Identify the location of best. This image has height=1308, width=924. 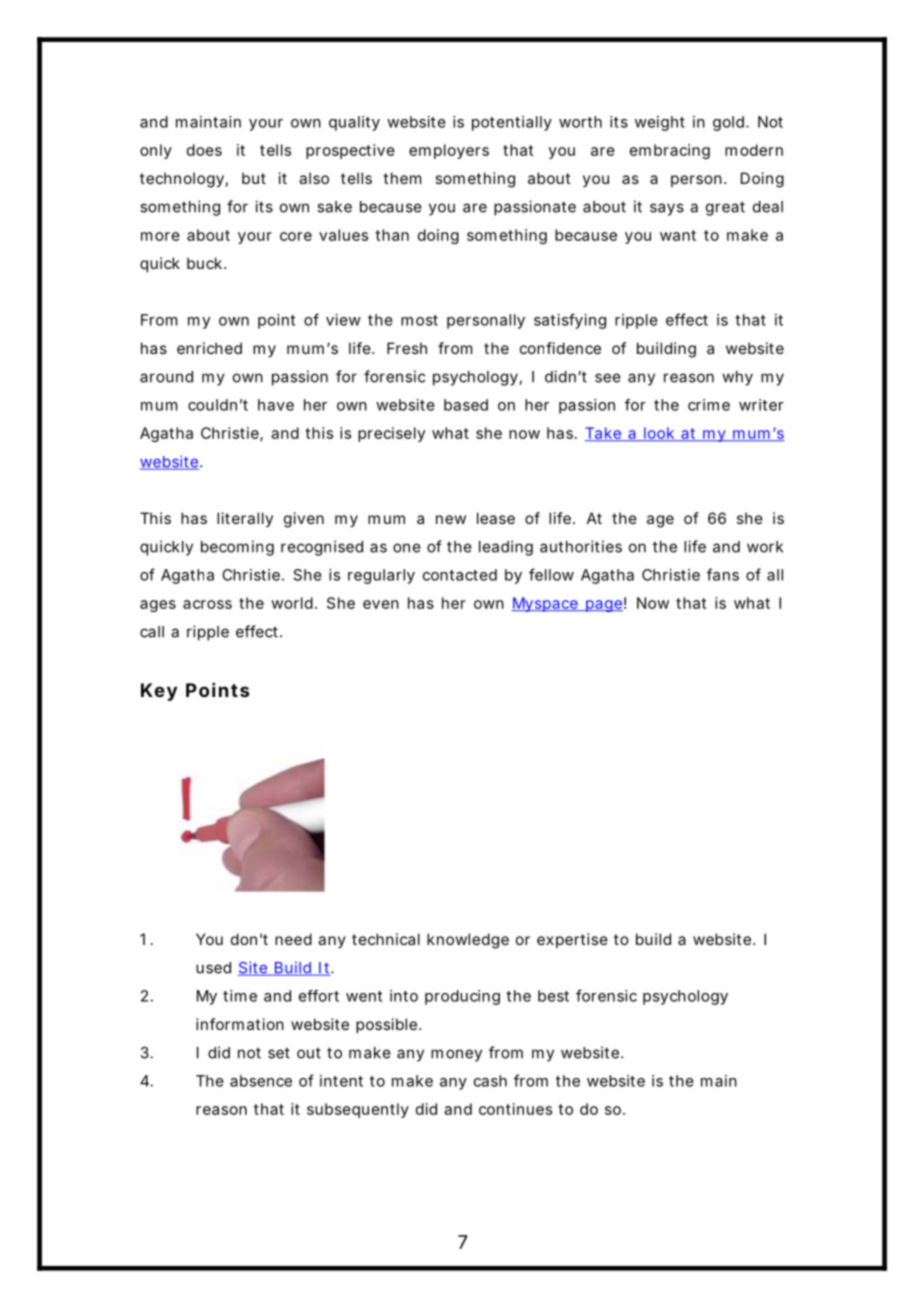
(553, 996).
